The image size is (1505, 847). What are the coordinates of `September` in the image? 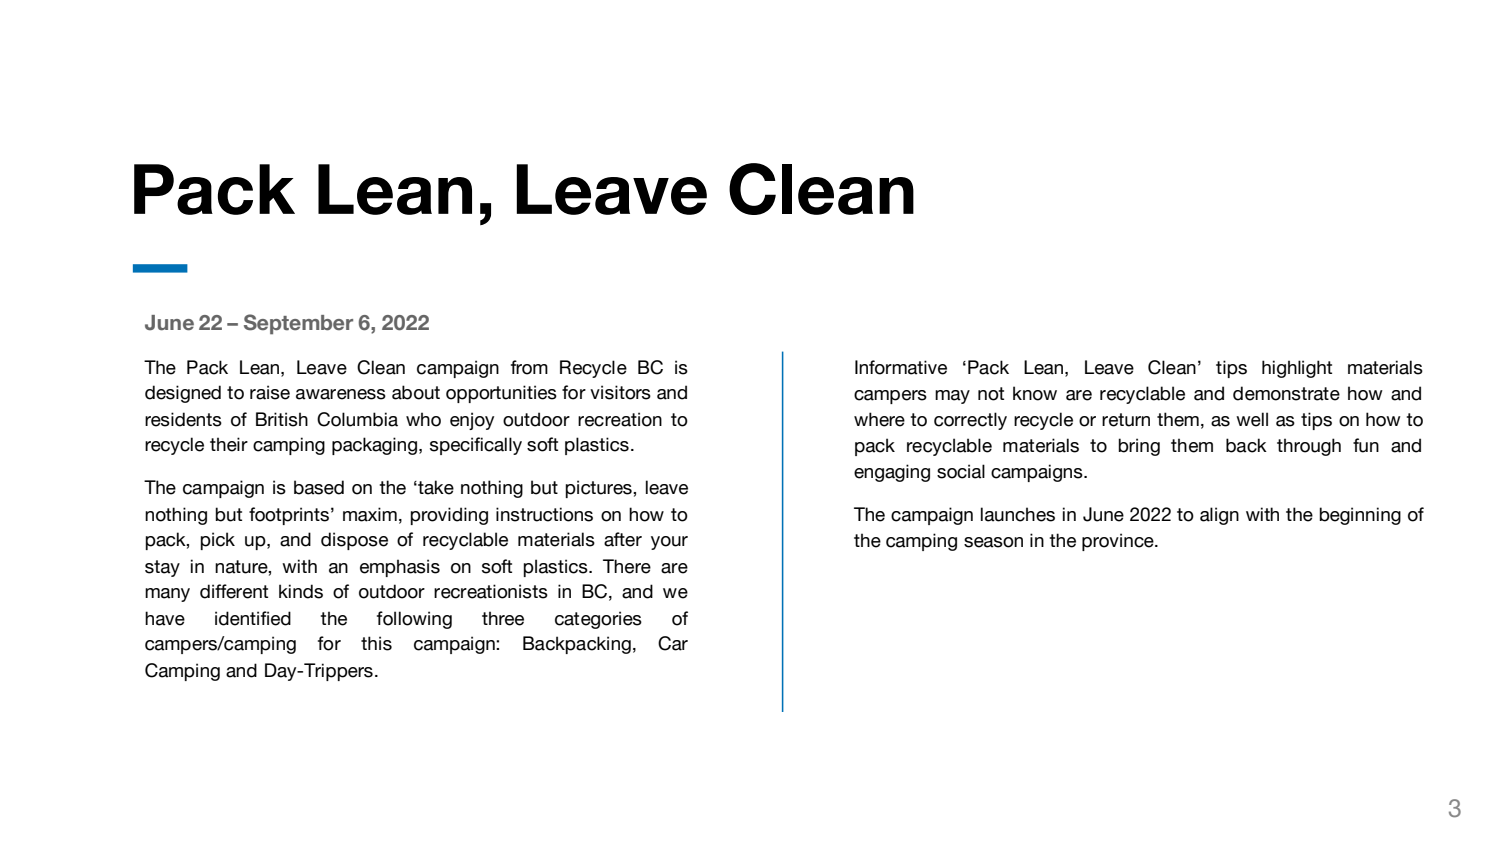 It's located at (298, 324).
